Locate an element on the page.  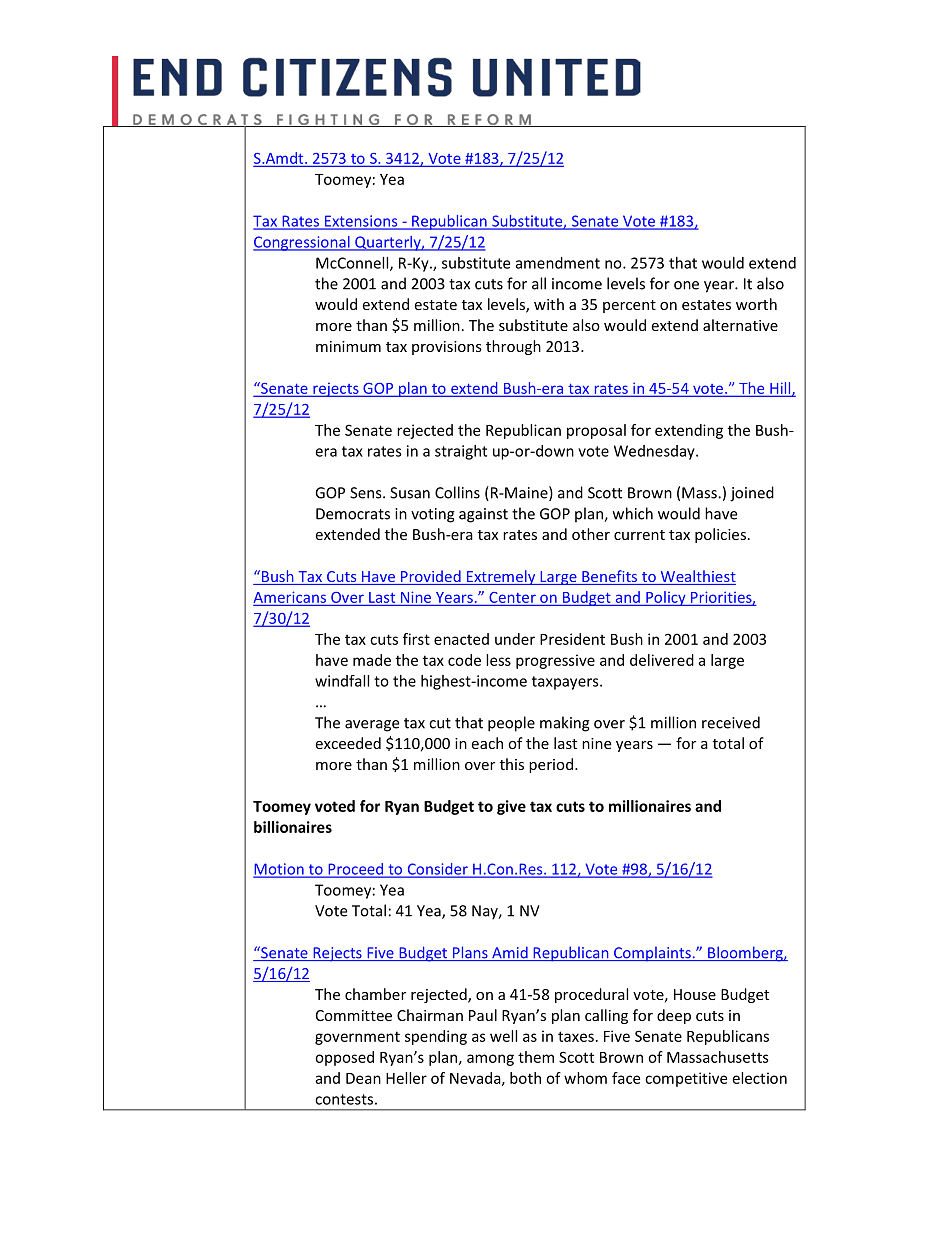
received is located at coordinates (731, 722).
